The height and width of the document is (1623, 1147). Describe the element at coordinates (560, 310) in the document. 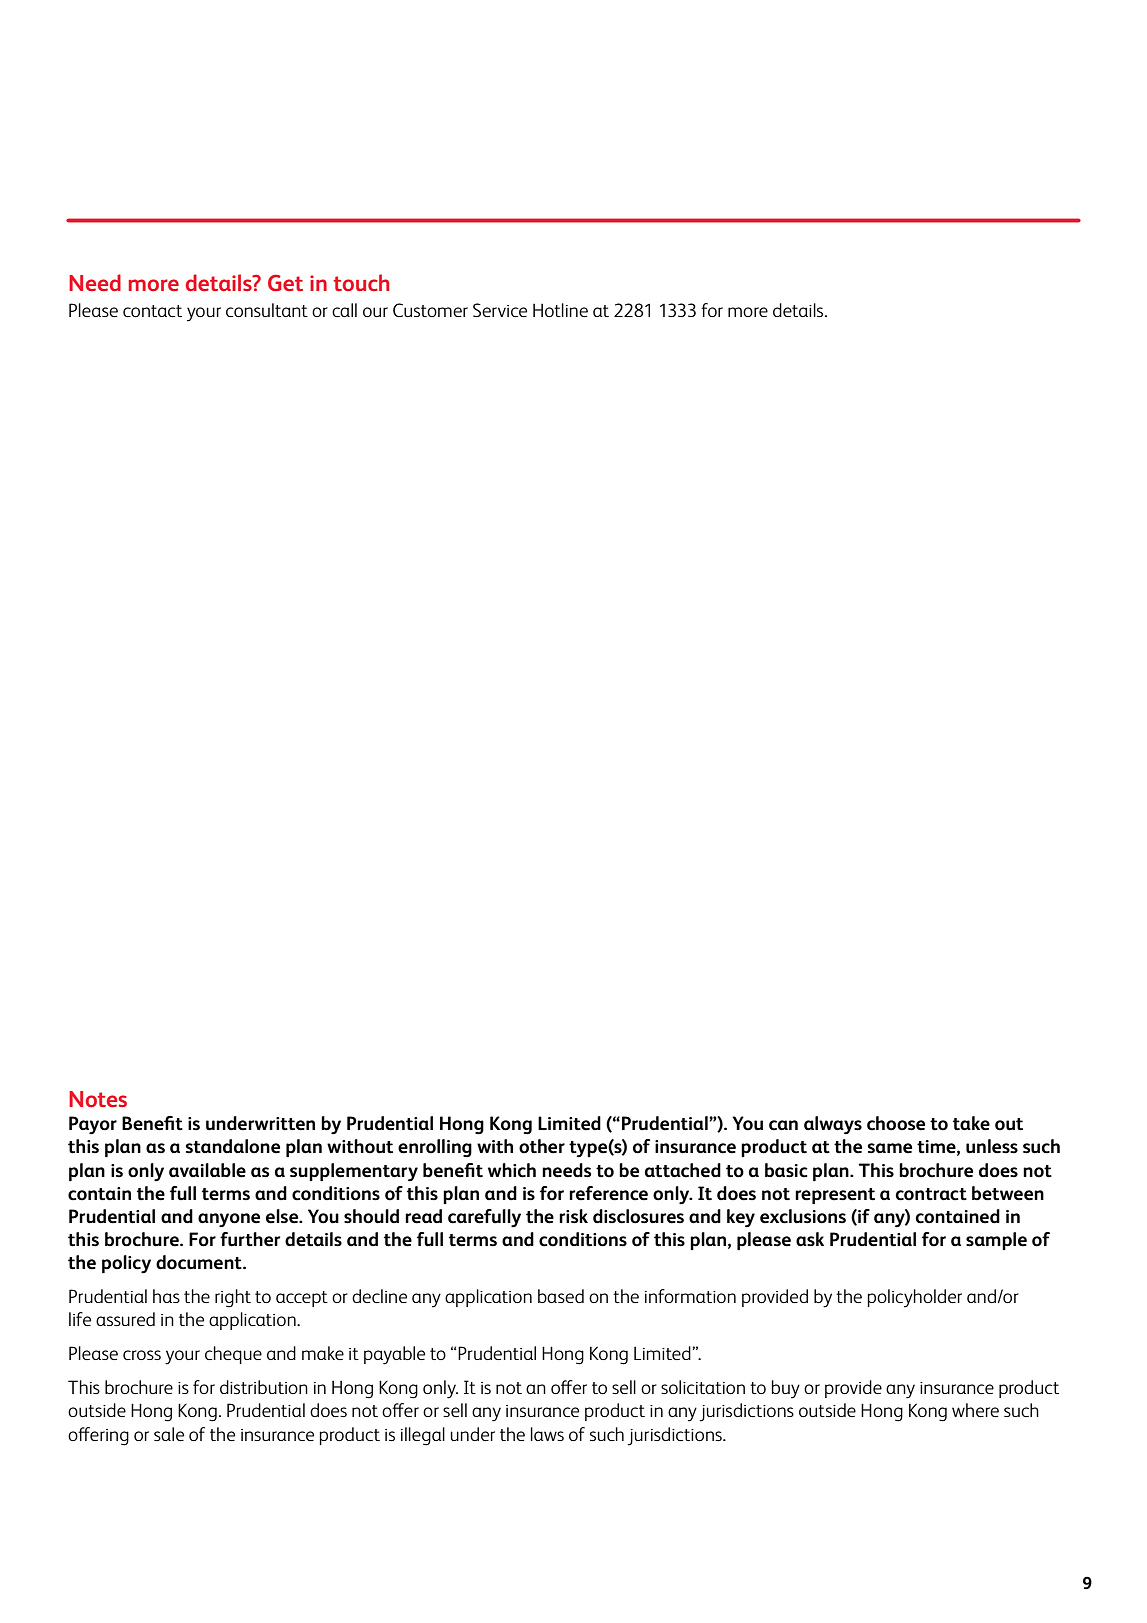

I see `Hotline` at that location.
